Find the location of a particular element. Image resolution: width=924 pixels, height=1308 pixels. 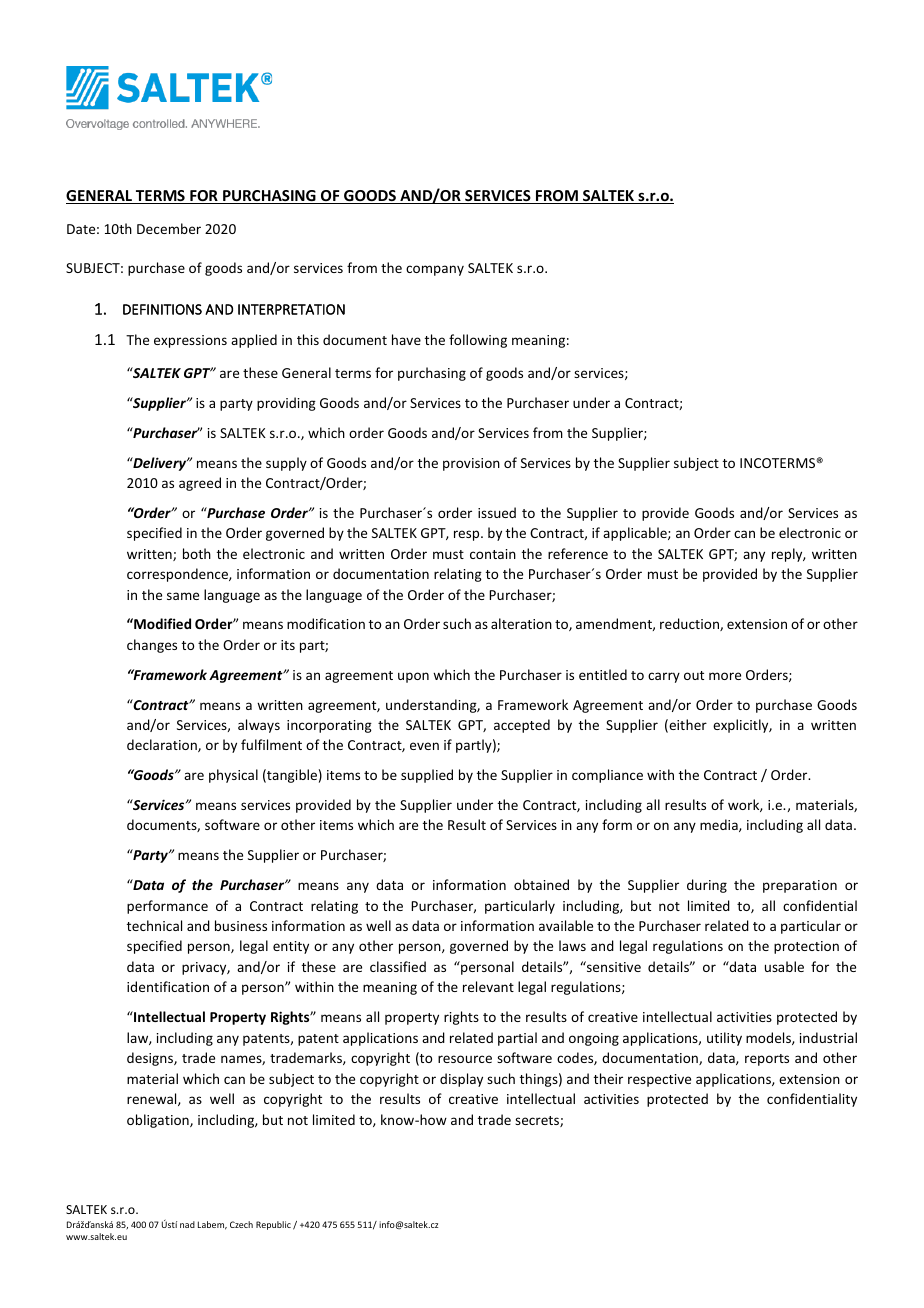

business is located at coordinates (241, 925).
